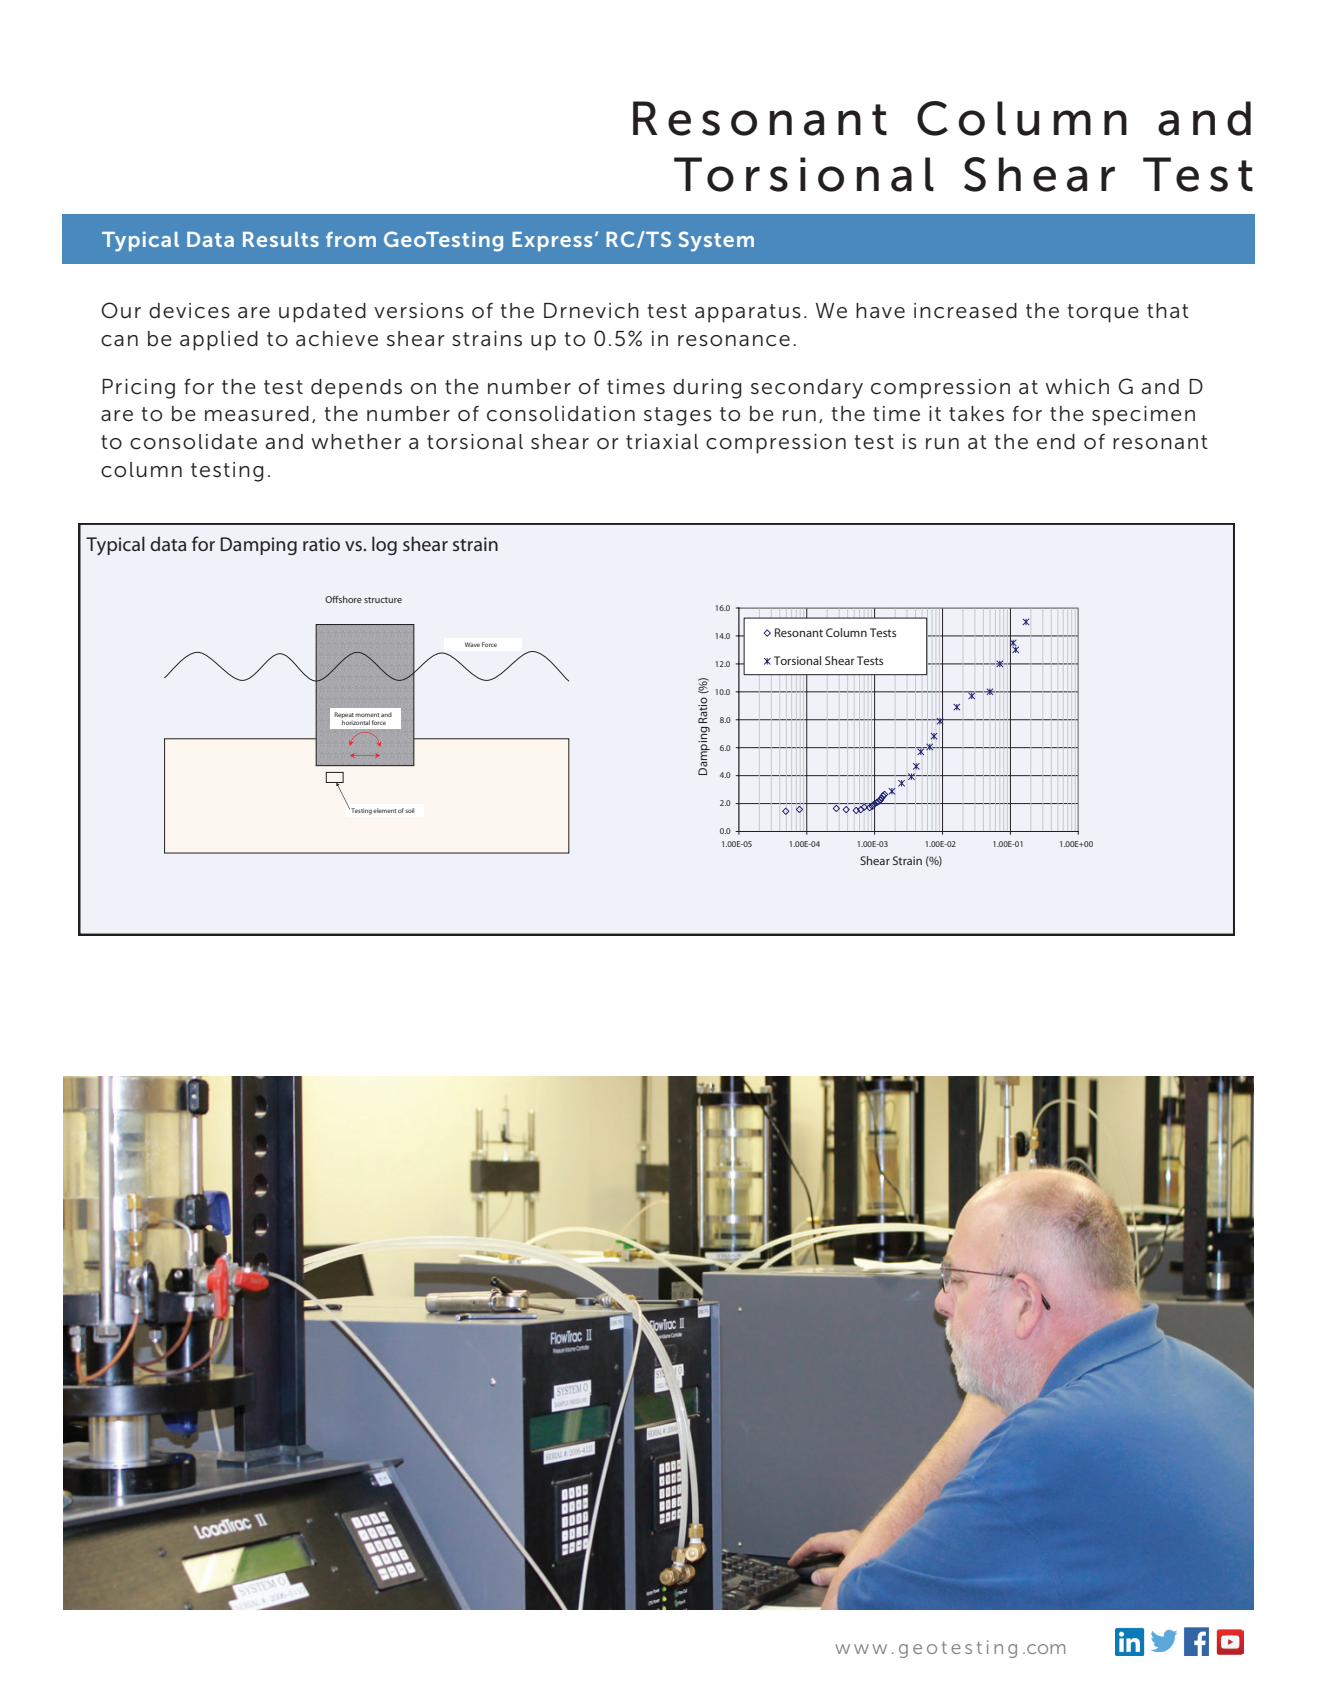  I want to click on consolidate, so click(193, 442).
